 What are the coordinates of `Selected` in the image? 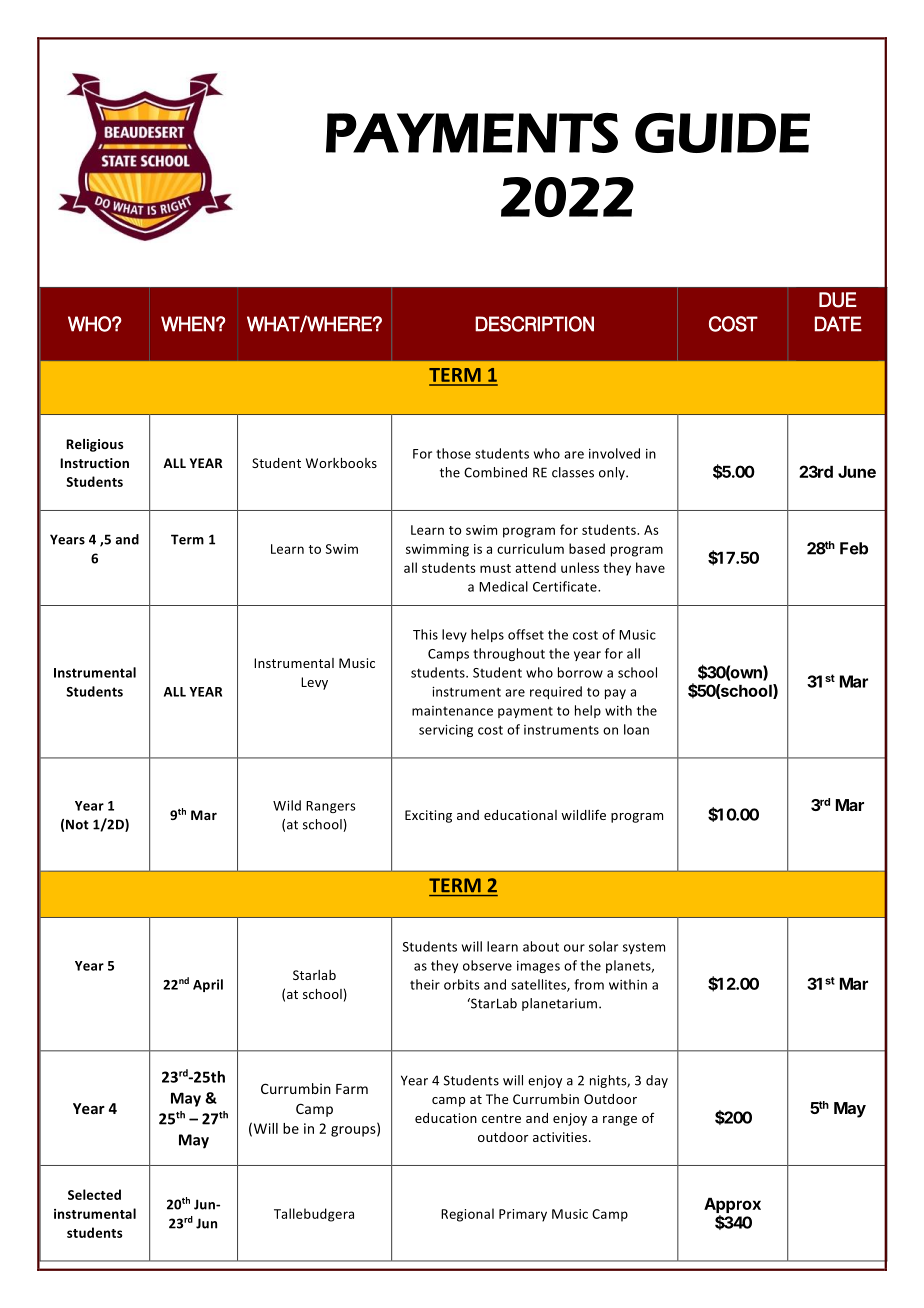 It's located at (94, 1194).
